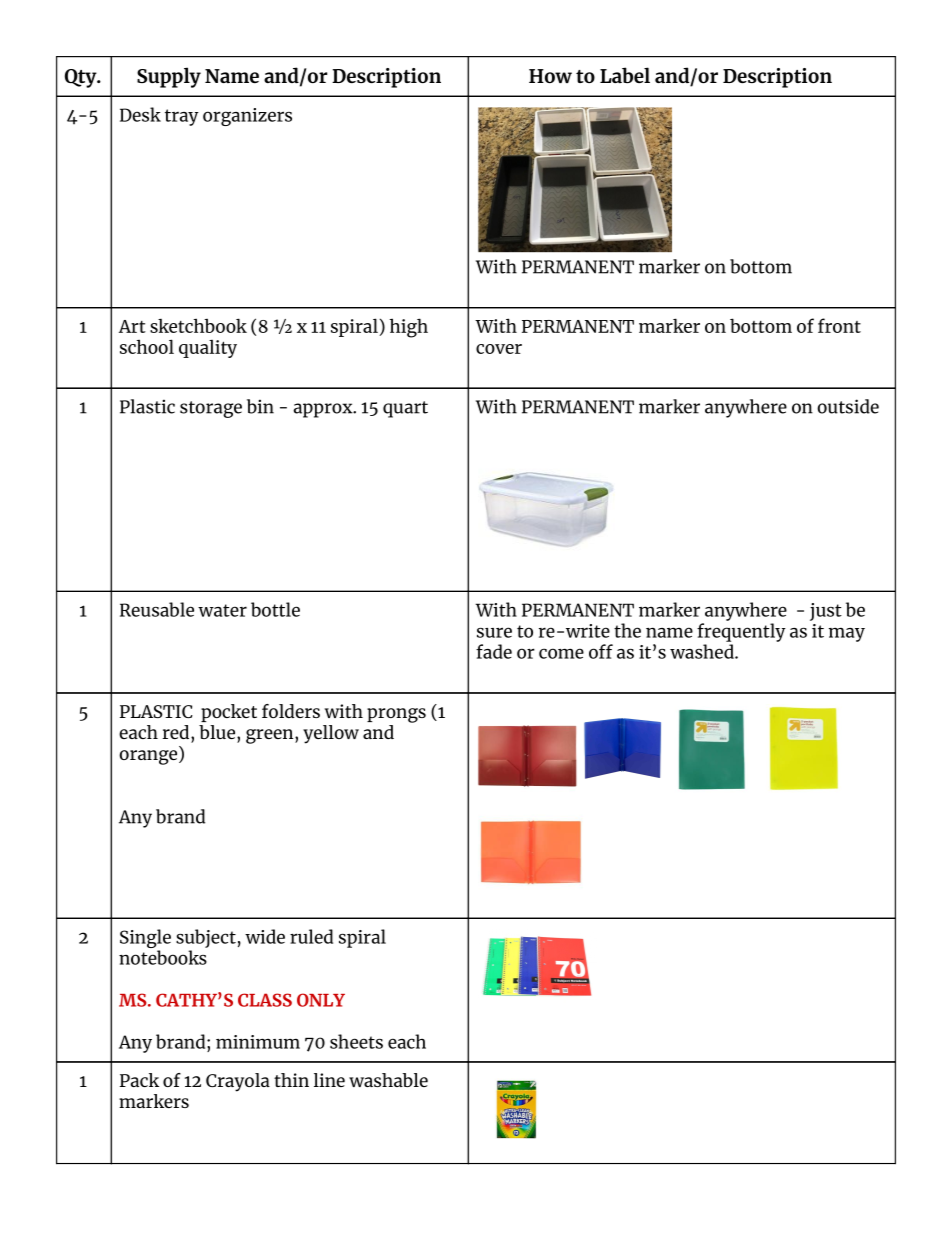 Image resolution: width=952 pixels, height=1233 pixels. What do you see at coordinates (550, 76) in the page?
I see `How` at bounding box center [550, 76].
